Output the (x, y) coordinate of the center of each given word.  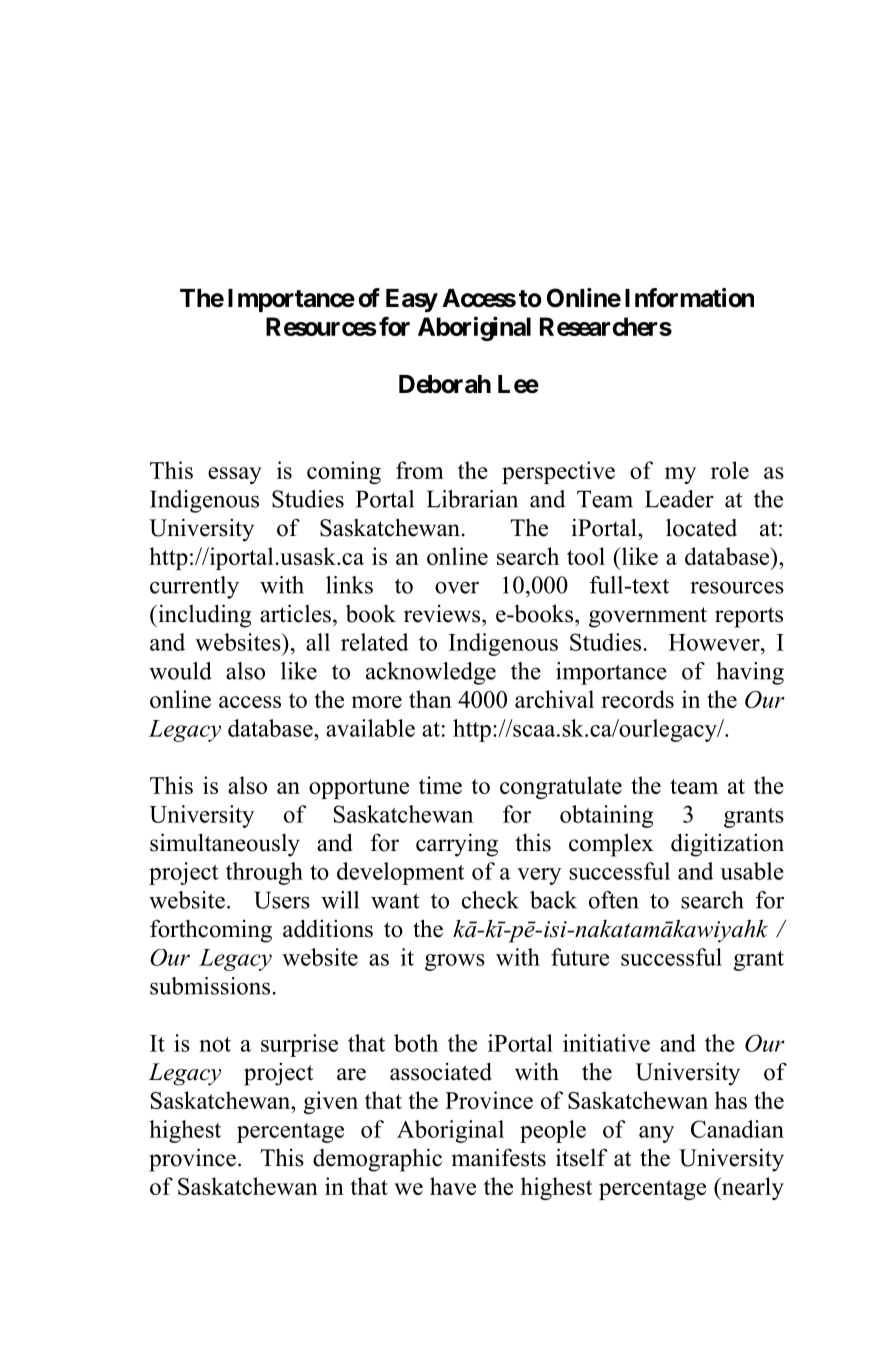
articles (295, 613)
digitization (727, 845)
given (331, 1102)
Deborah (445, 384)
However (715, 642)
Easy (412, 300)
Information (689, 298)
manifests (499, 1157)
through (264, 873)
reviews (443, 614)
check (490, 900)
